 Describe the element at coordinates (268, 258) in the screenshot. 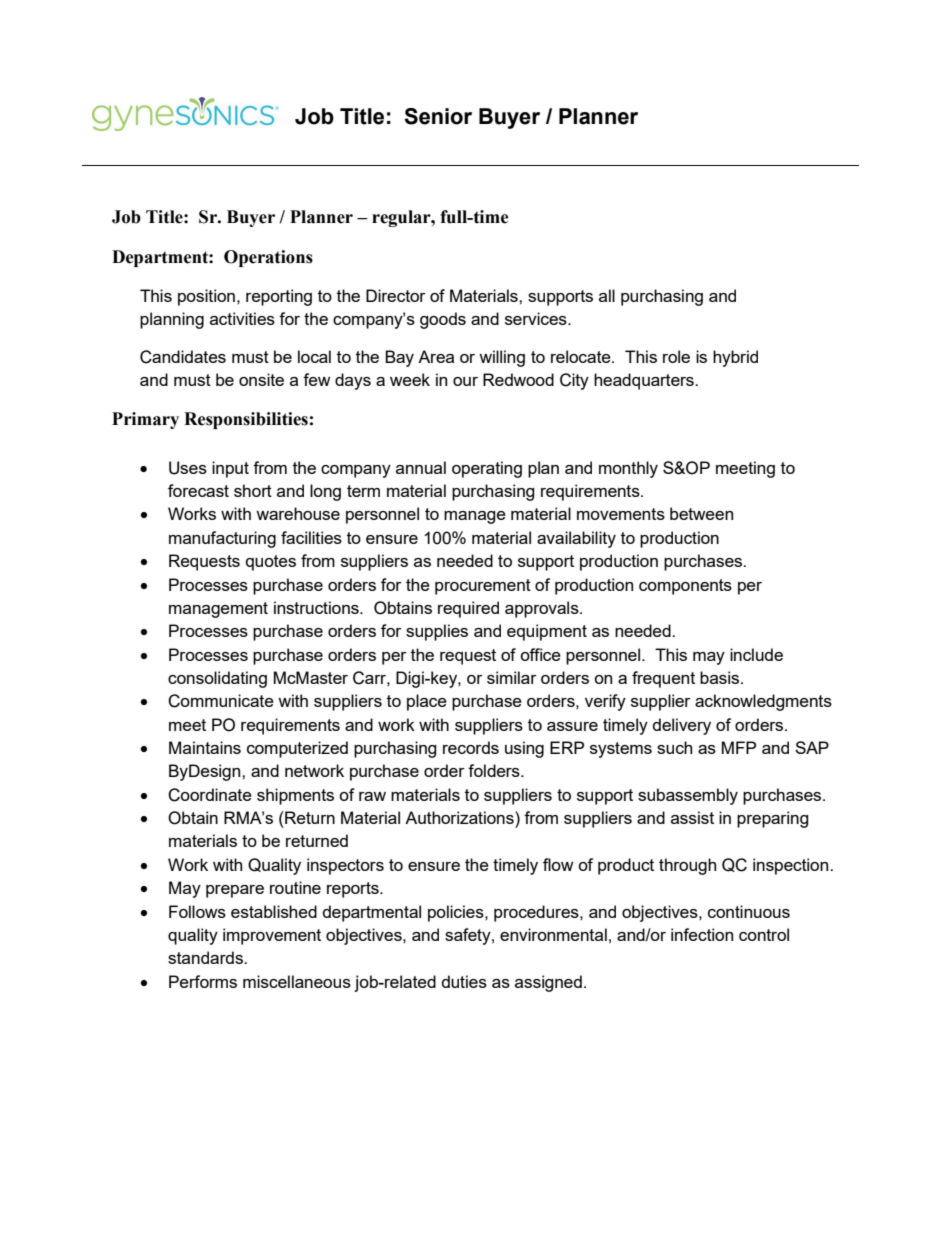

I see `Operations` at that location.
